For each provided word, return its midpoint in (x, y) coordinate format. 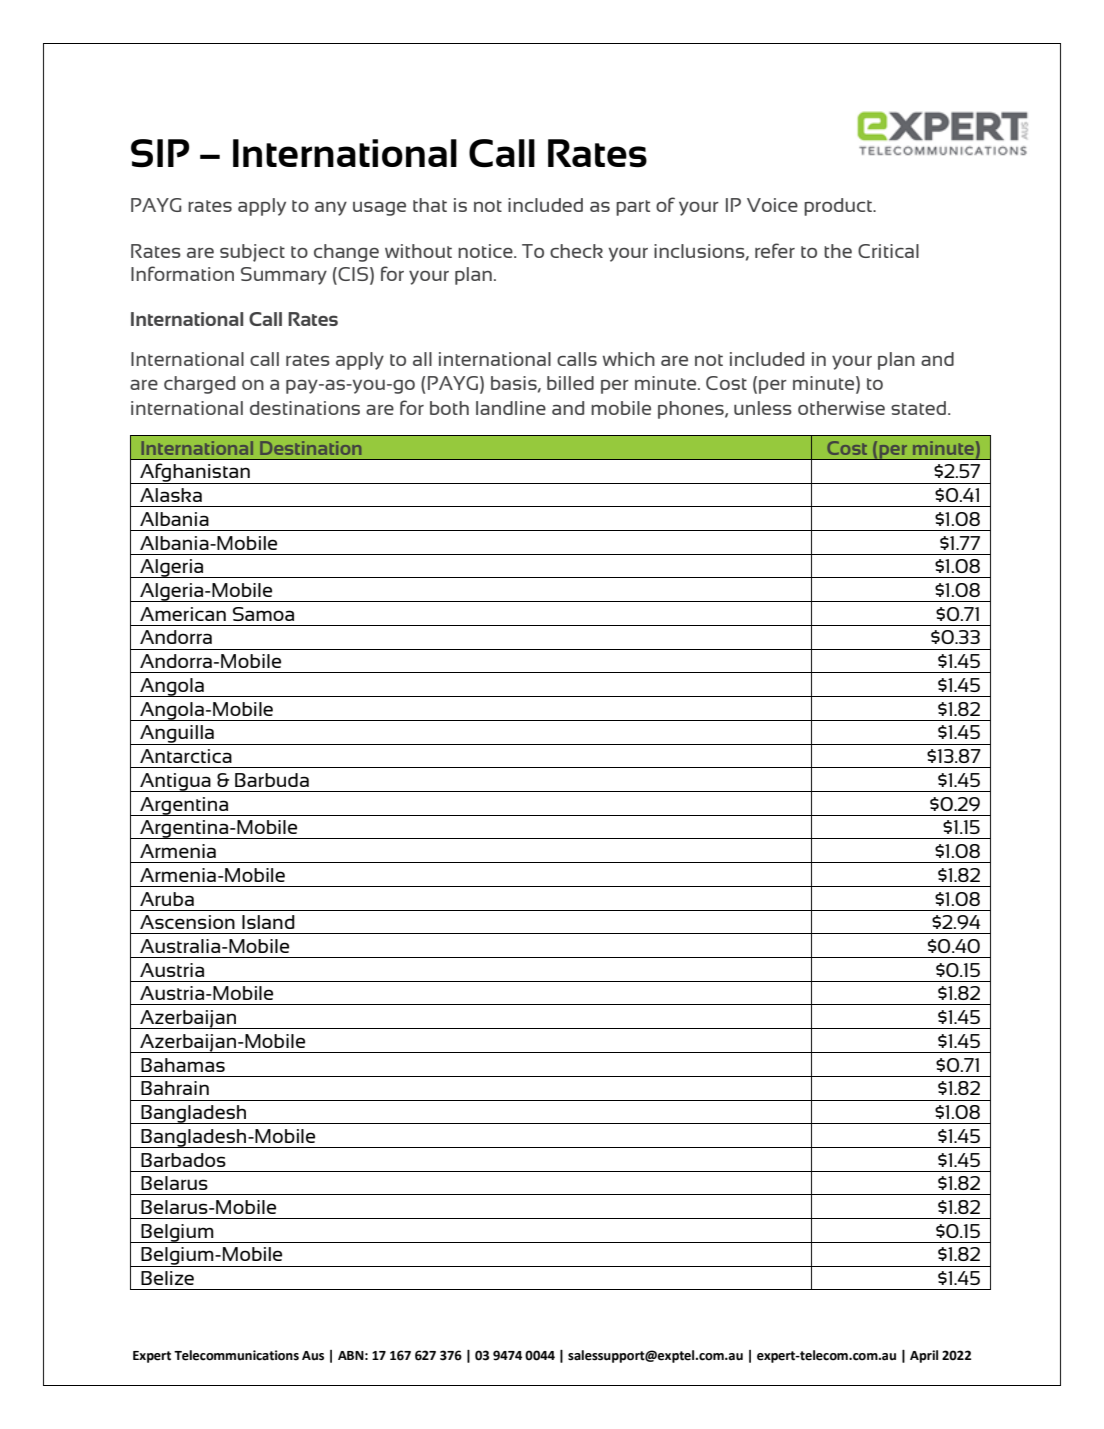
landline (511, 408)
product (839, 207)
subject (252, 253)
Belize (167, 1278)
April (924, 1356)
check (576, 251)
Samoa (263, 614)
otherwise (841, 408)
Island (268, 922)
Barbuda (272, 780)
